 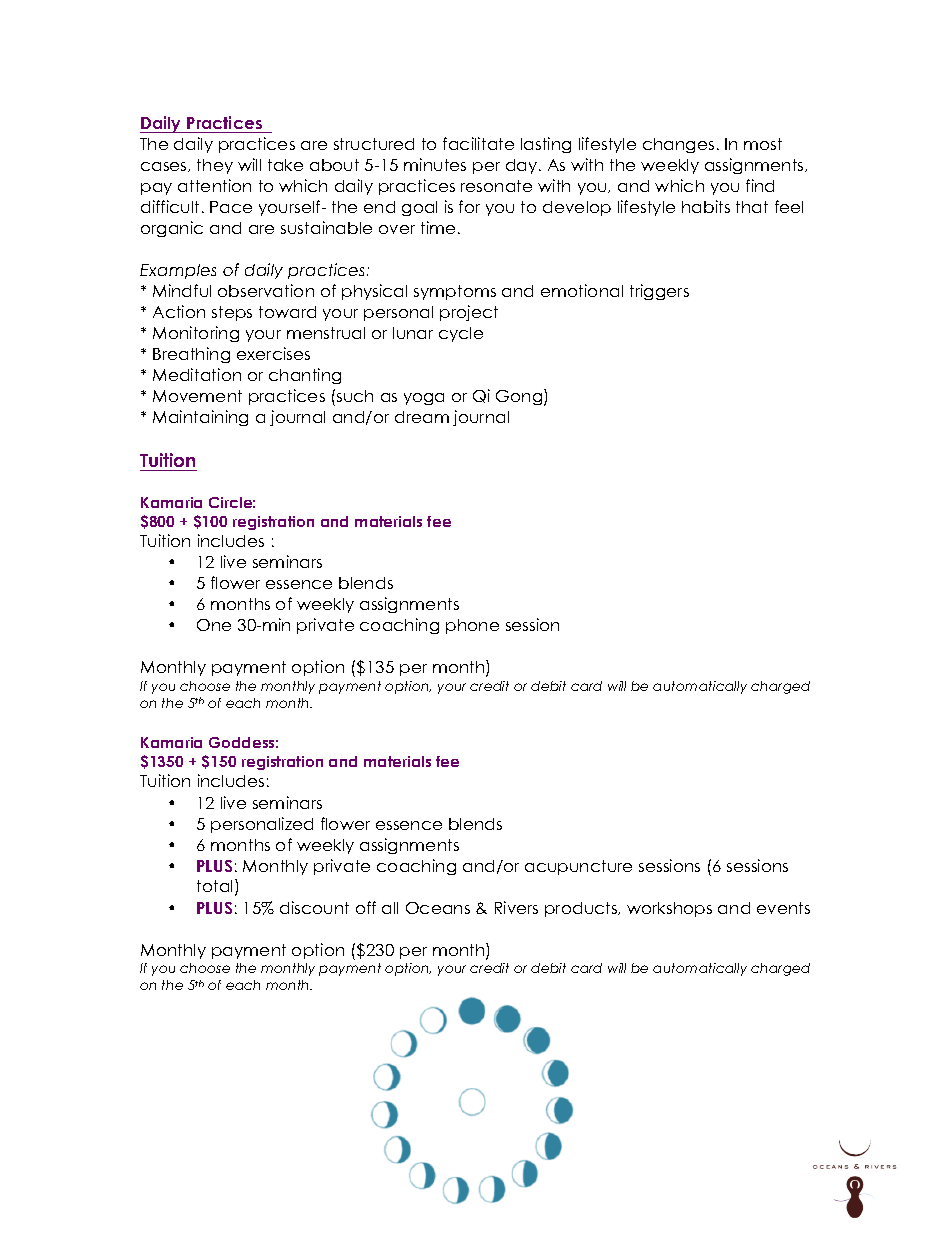 I want to click on phone, so click(x=472, y=626).
